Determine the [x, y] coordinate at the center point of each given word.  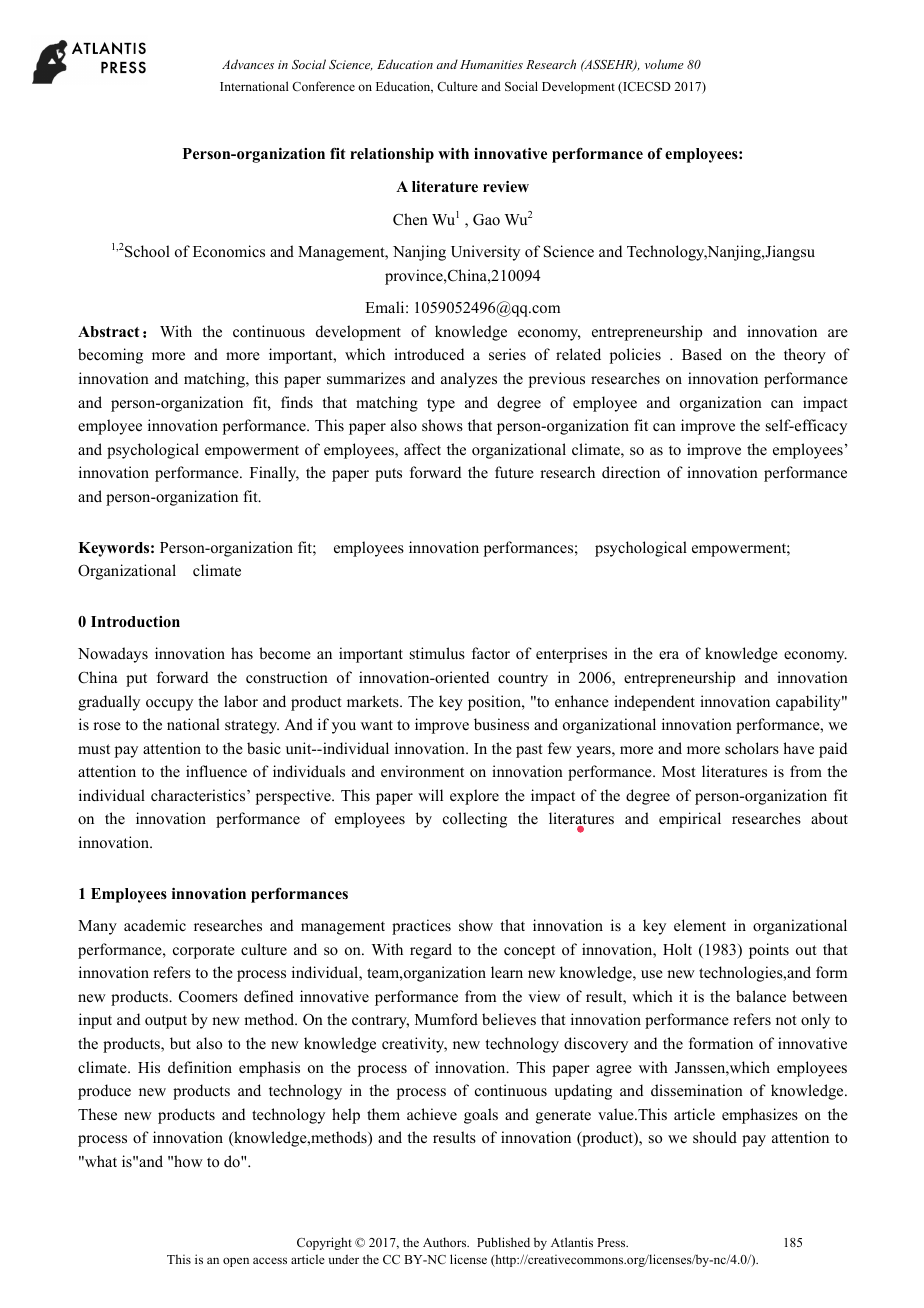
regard [431, 951]
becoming [110, 356]
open [236, 1262]
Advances [248, 64]
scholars [752, 748]
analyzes [469, 380]
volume [664, 64]
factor [491, 653]
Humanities [491, 64]
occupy [169, 705]
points [769, 951]
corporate [204, 952]
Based [702, 354]
